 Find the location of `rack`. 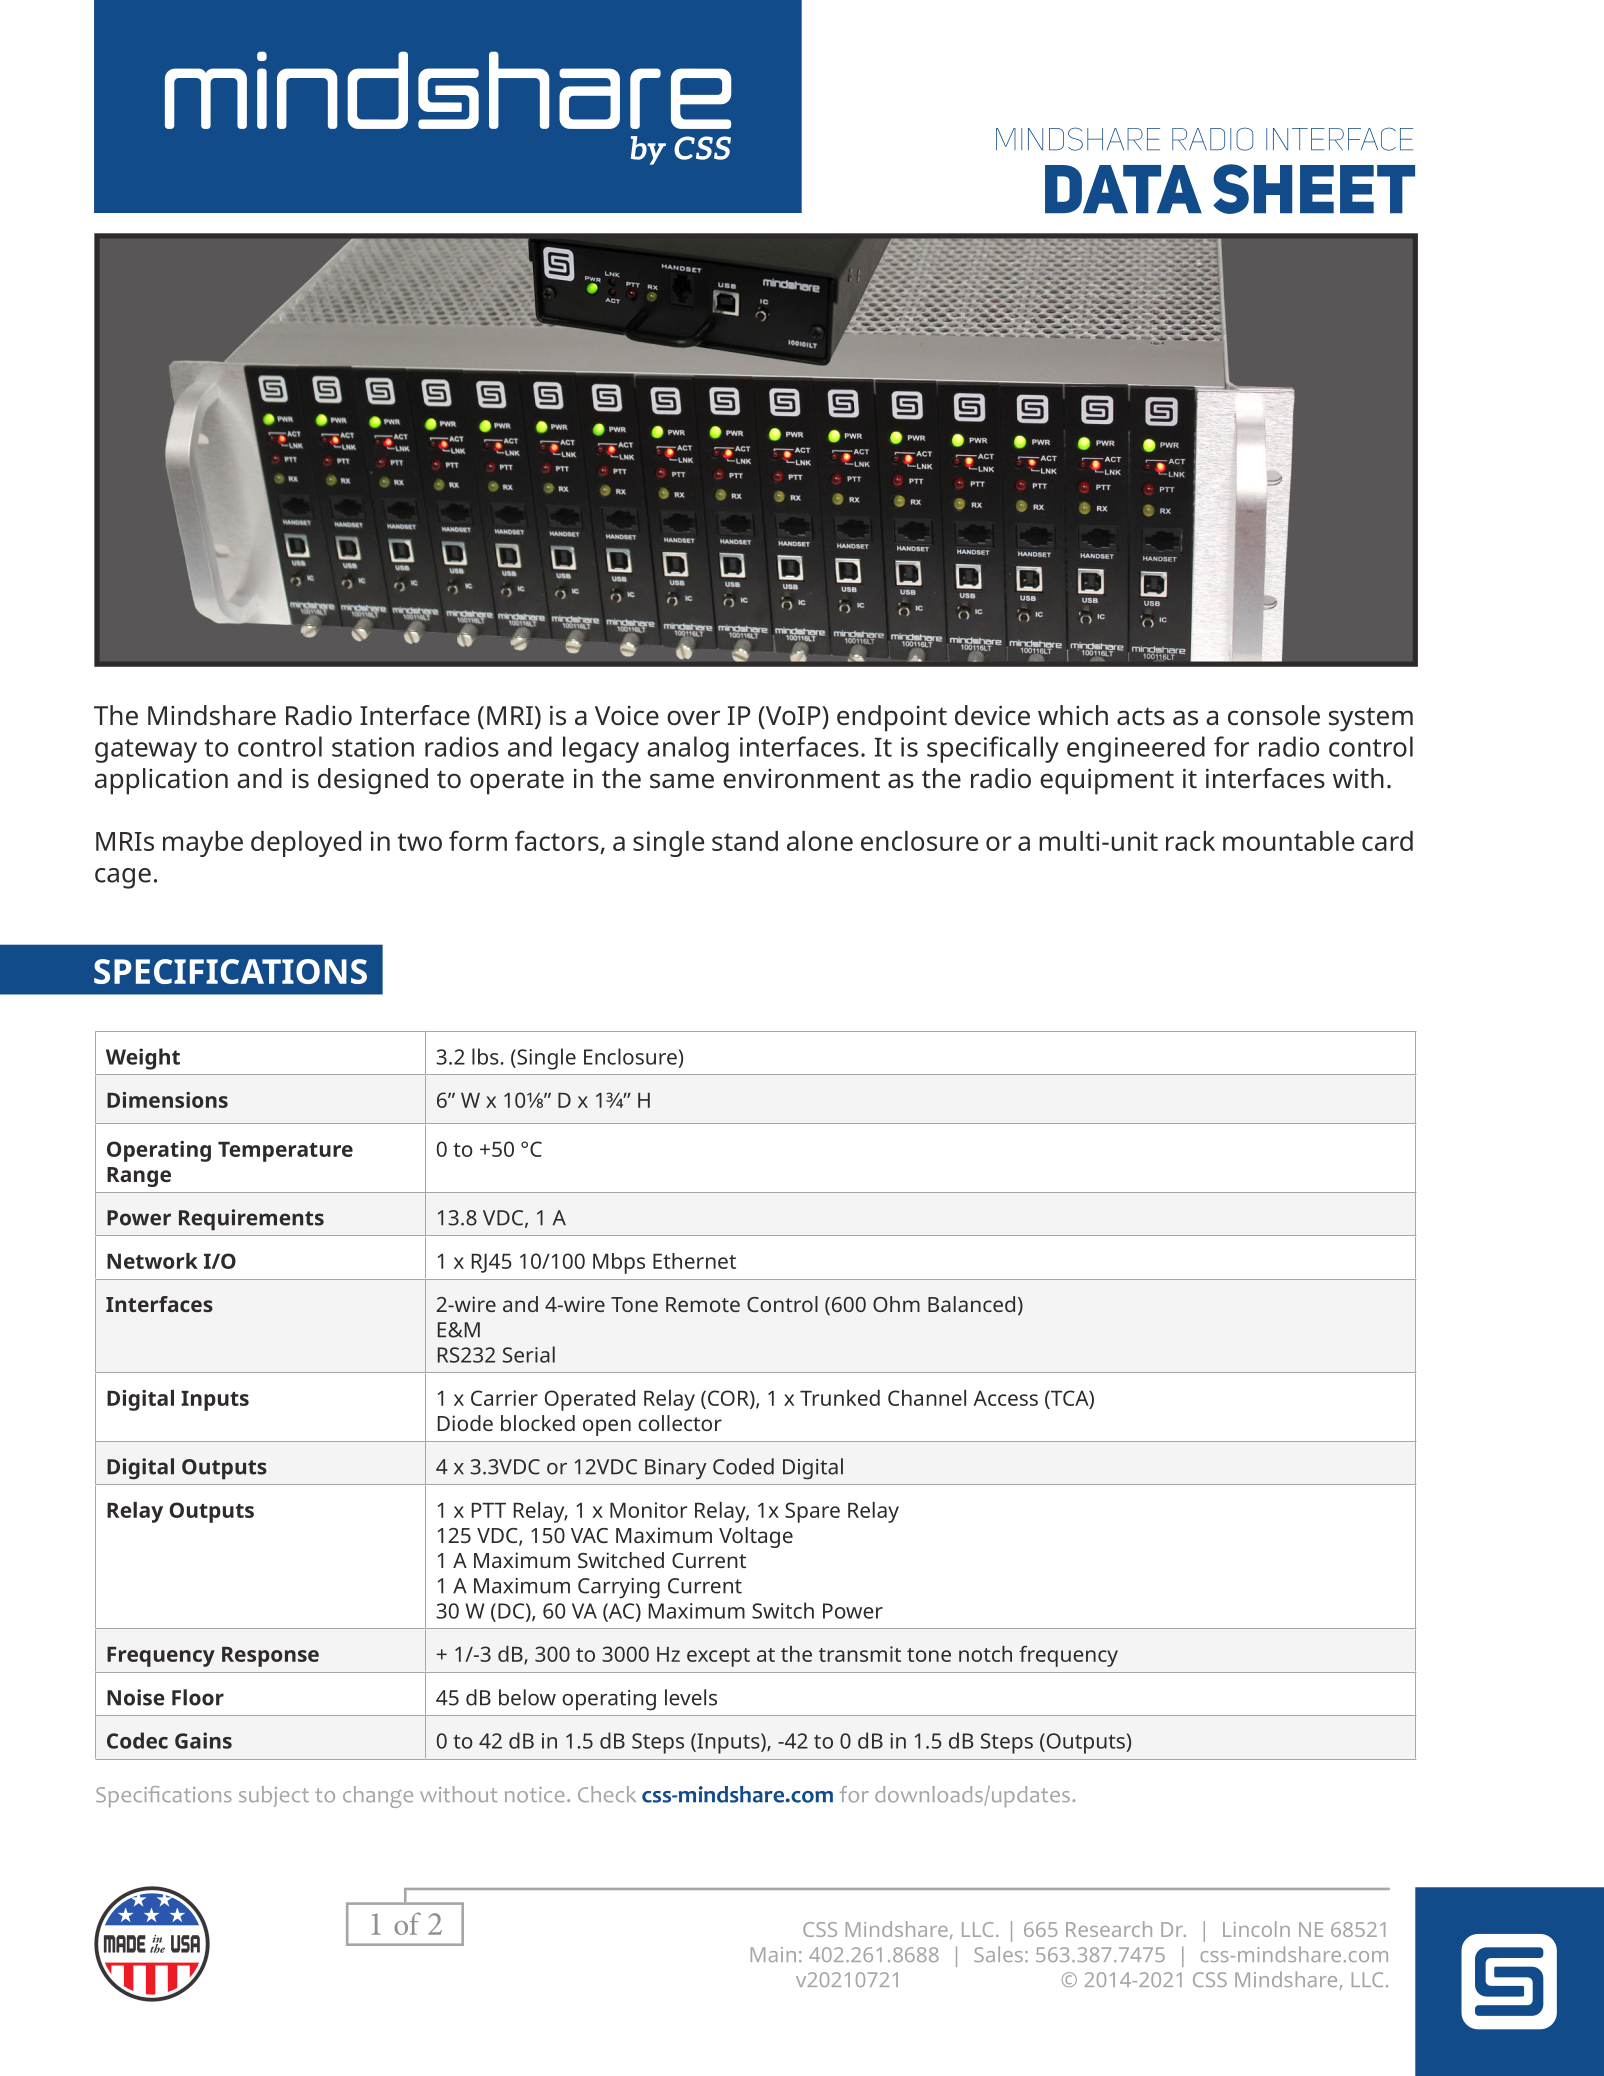

rack is located at coordinates (1190, 841).
